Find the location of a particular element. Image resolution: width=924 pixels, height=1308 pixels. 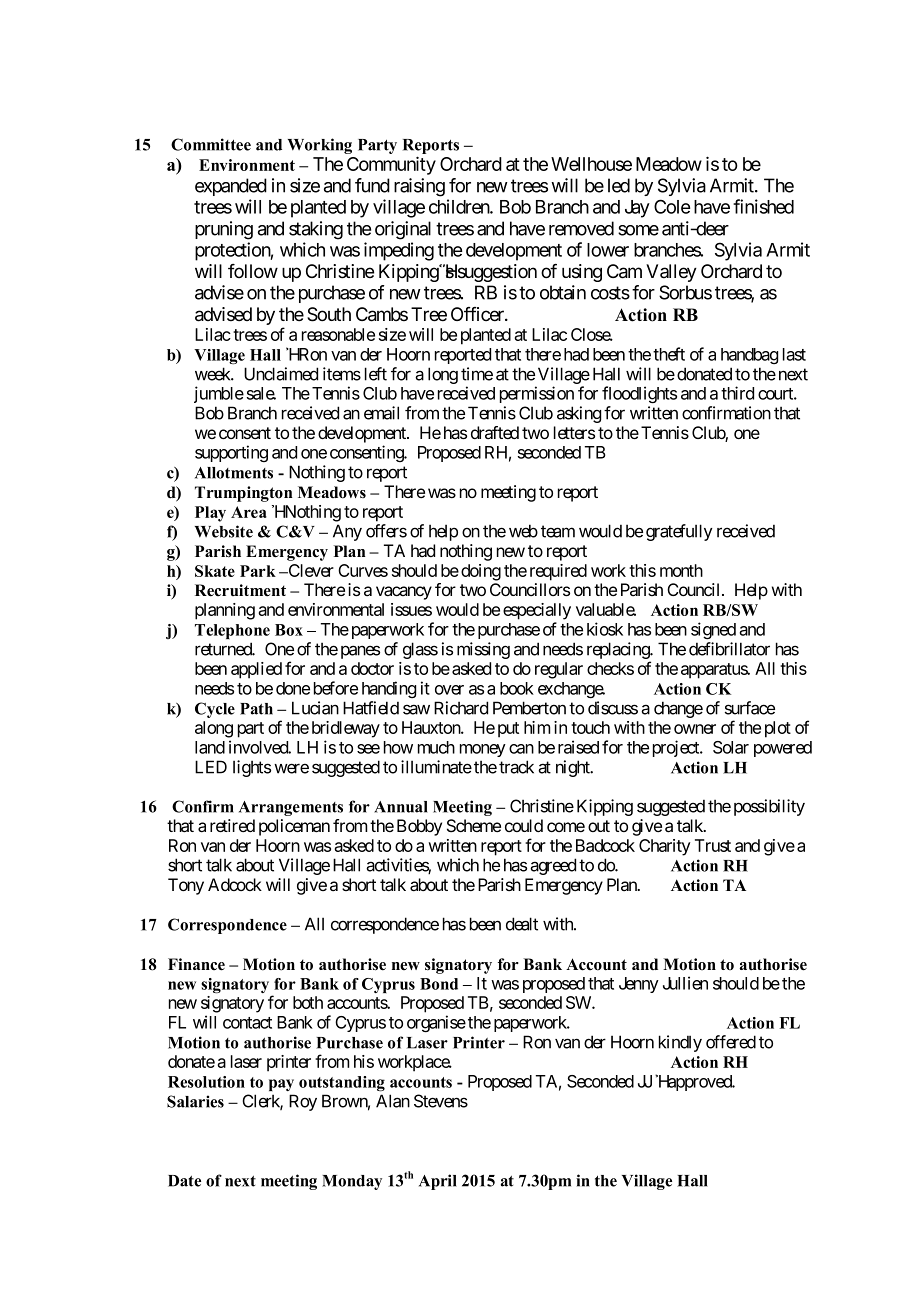

finished is located at coordinates (763, 206).
